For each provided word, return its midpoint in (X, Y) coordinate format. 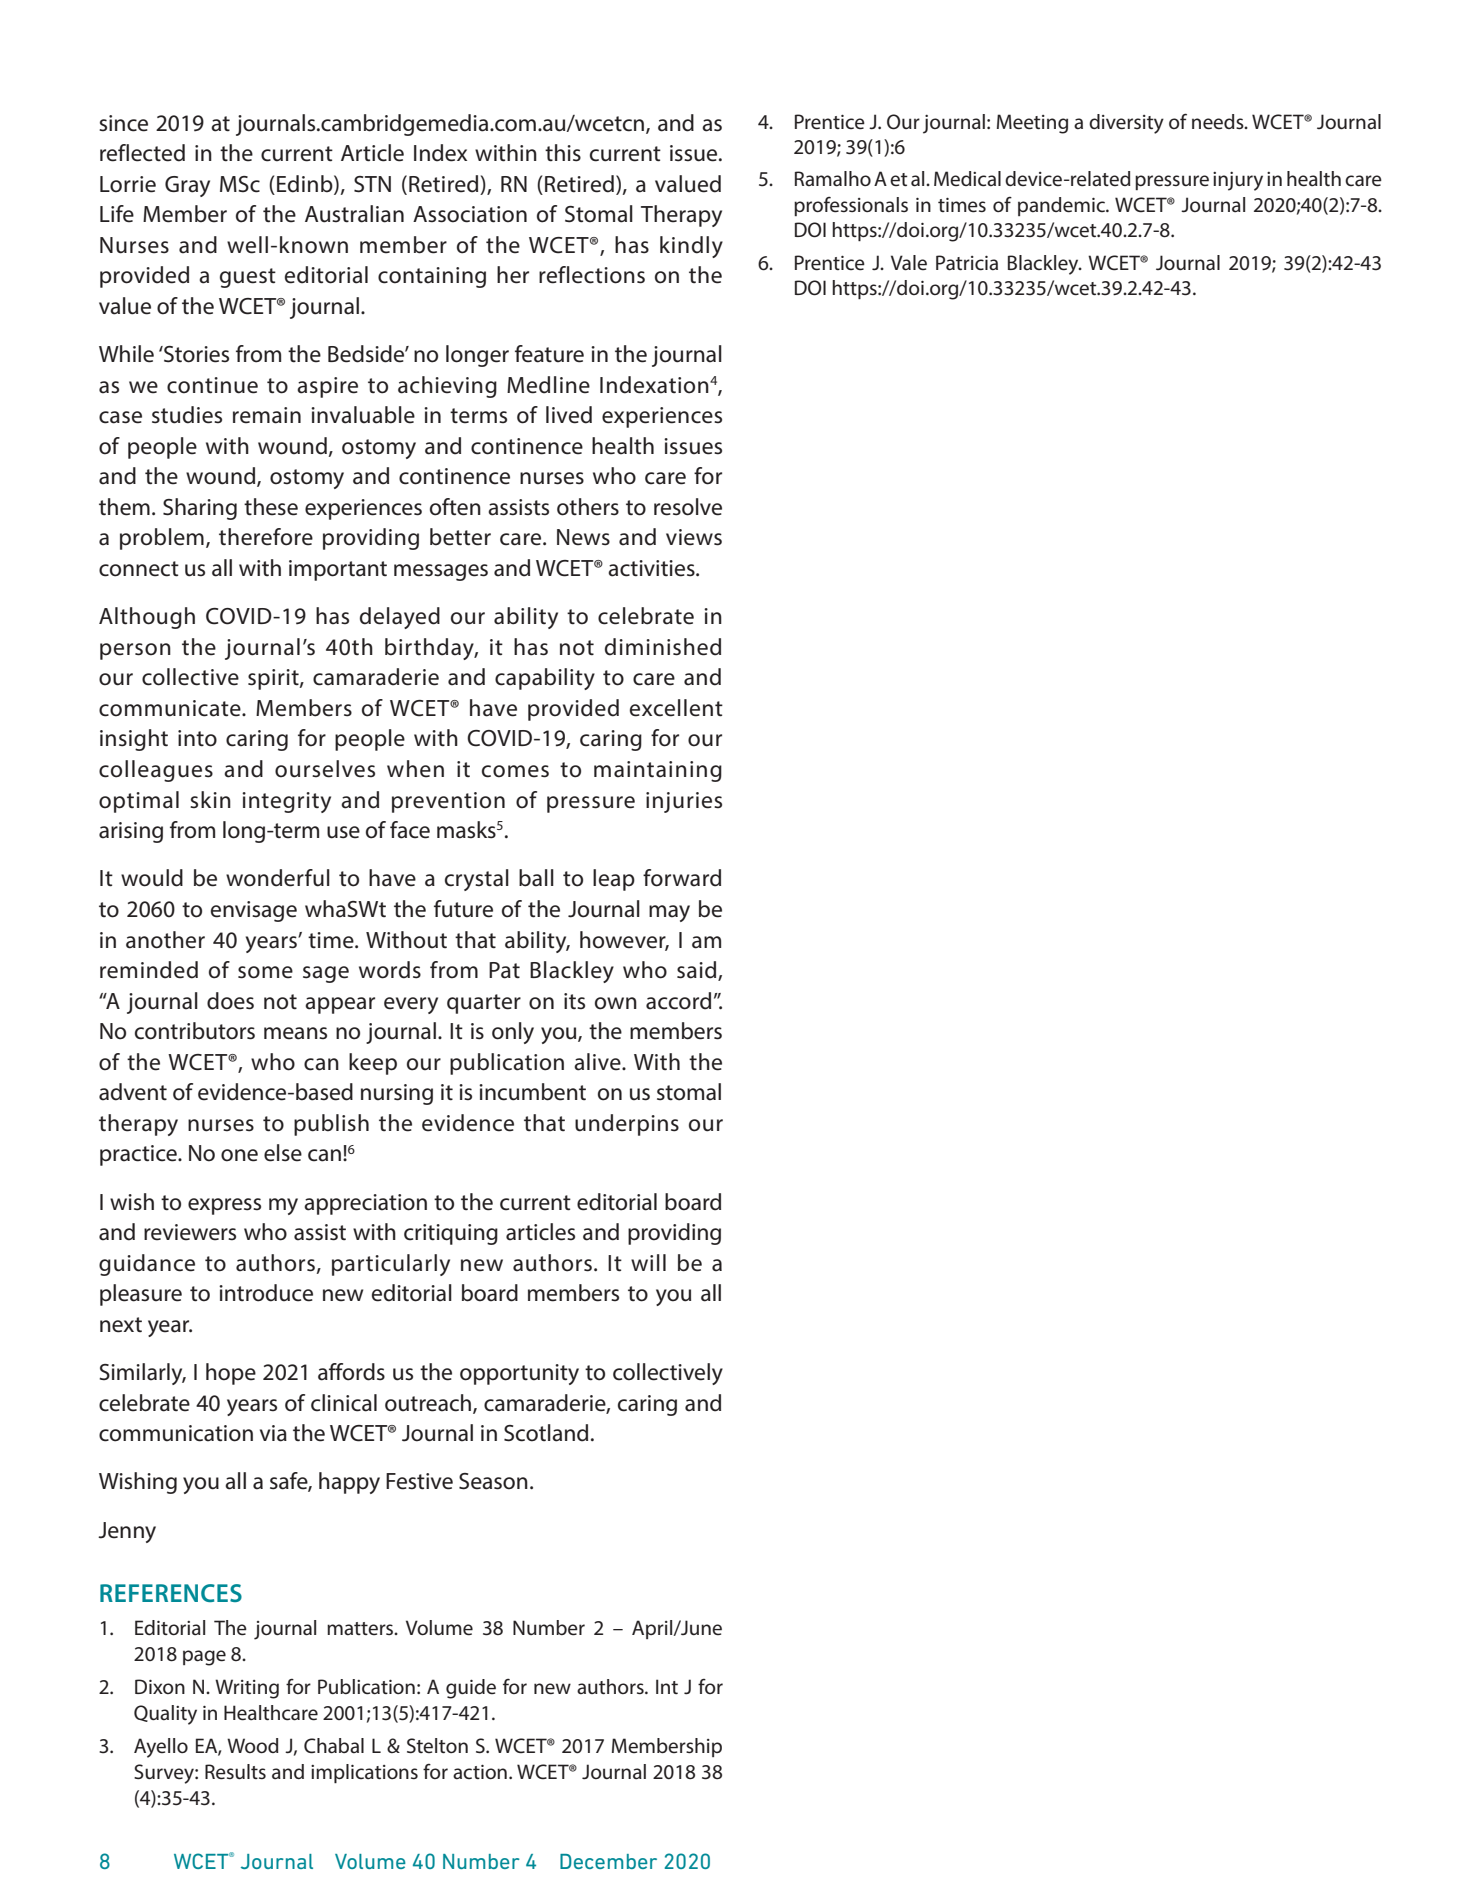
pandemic (1062, 206)
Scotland (546, 1433)
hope (231, 1374)
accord (678, 1001)
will (648, 1262)
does (230, 1001)
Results (235, 1772)
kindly (691, 247)
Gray (187, 186)
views (694, 537)
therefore (266, 537)
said (698, 971)
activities (652, 568)
